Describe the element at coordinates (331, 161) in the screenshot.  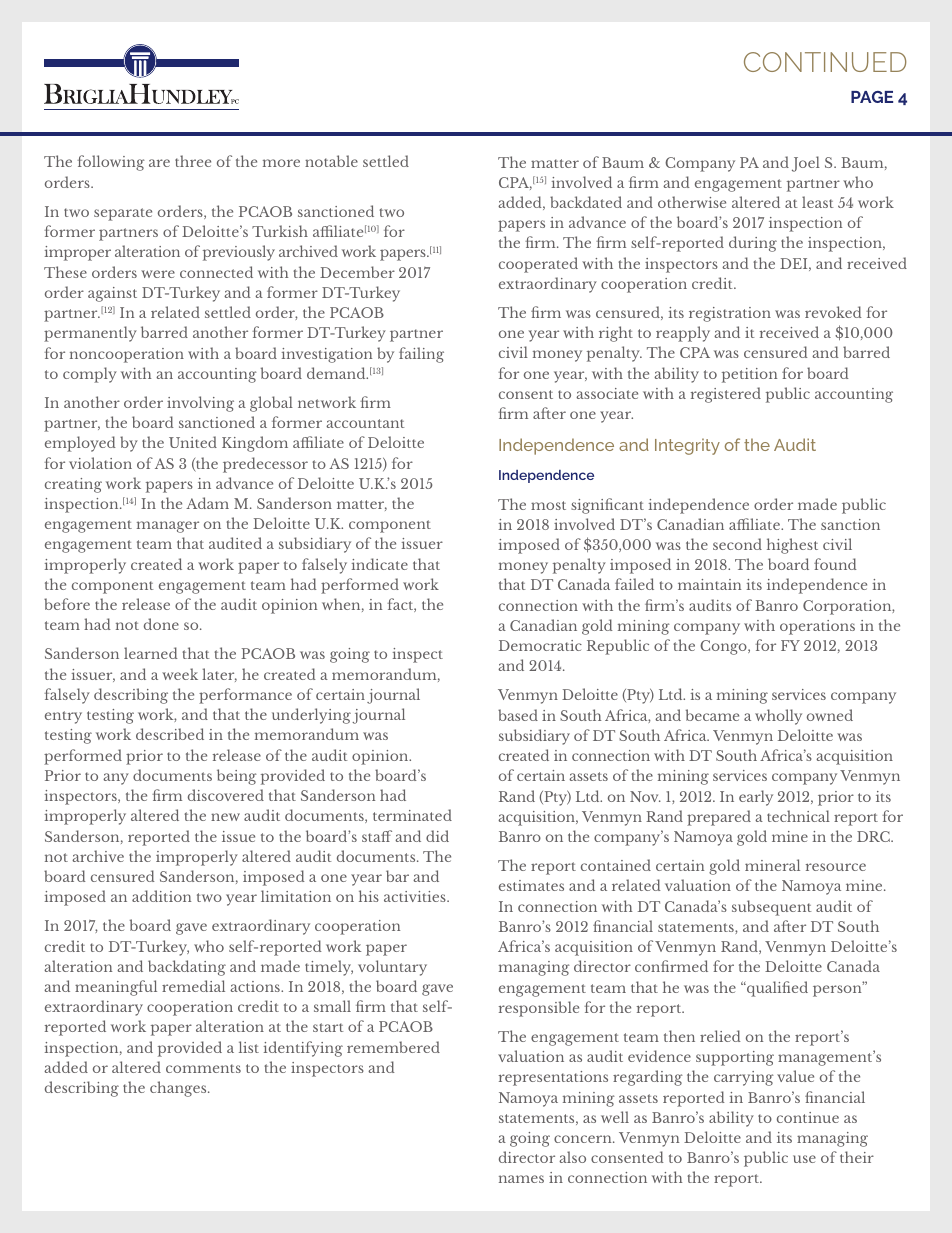
I see `notable` at that location.
